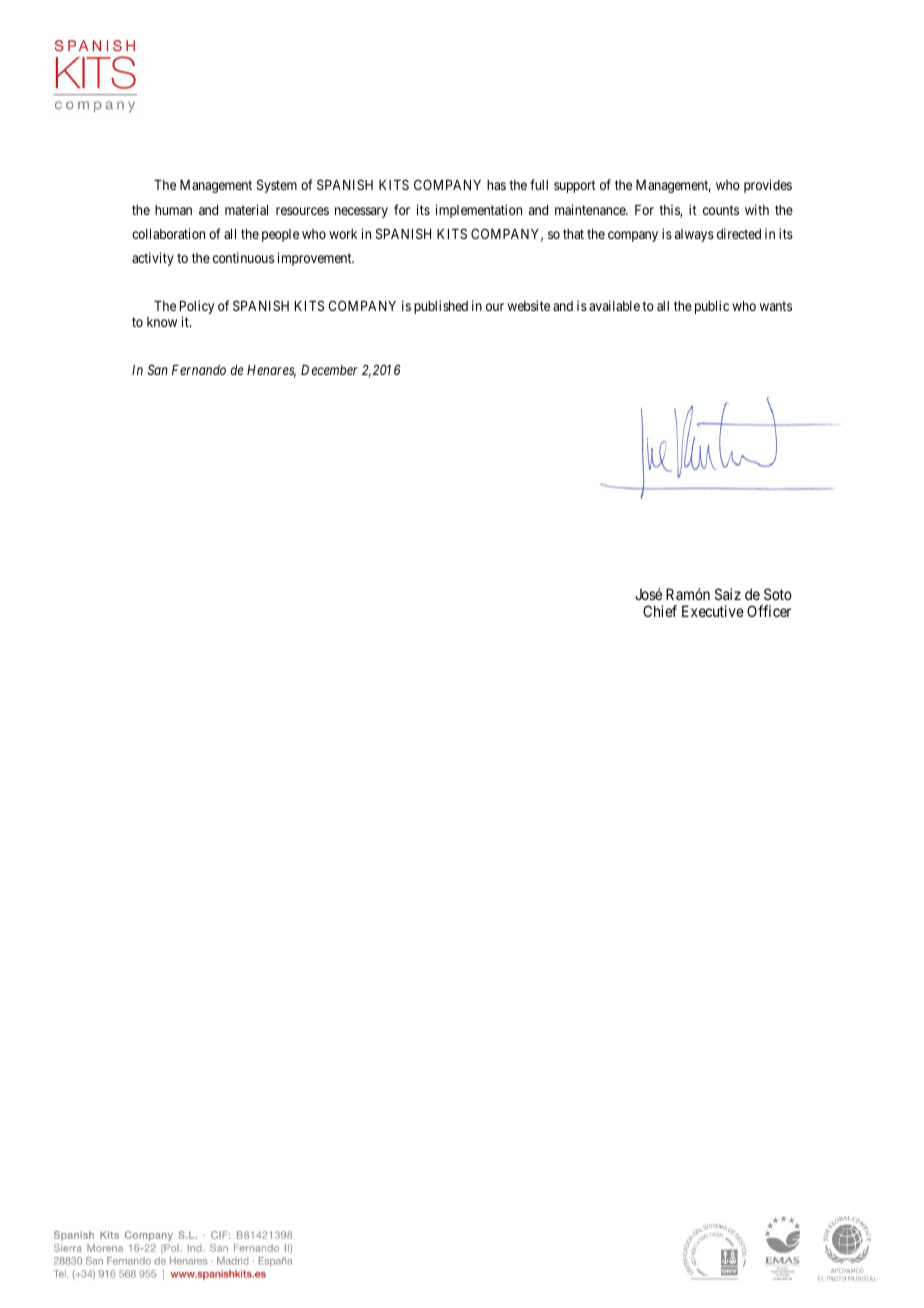  Describe the element at coordinates (199, 370) in the screenshot. I see `Fernando` at that location.
